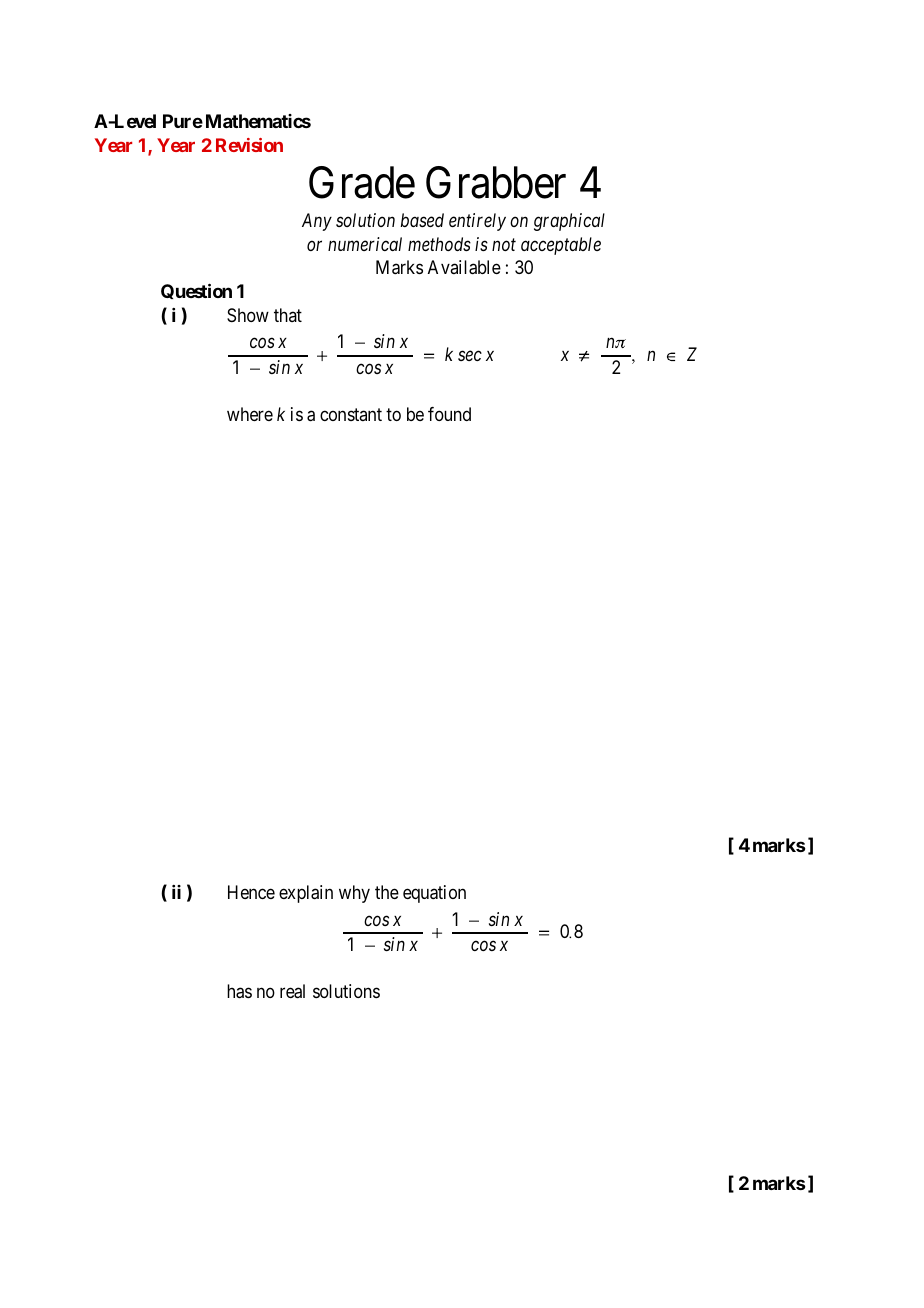 This document has height=1308, width=924. What do you see at coordinates (251, 892) in the document?
I see `Hence` at bounding box center [251, 892].
